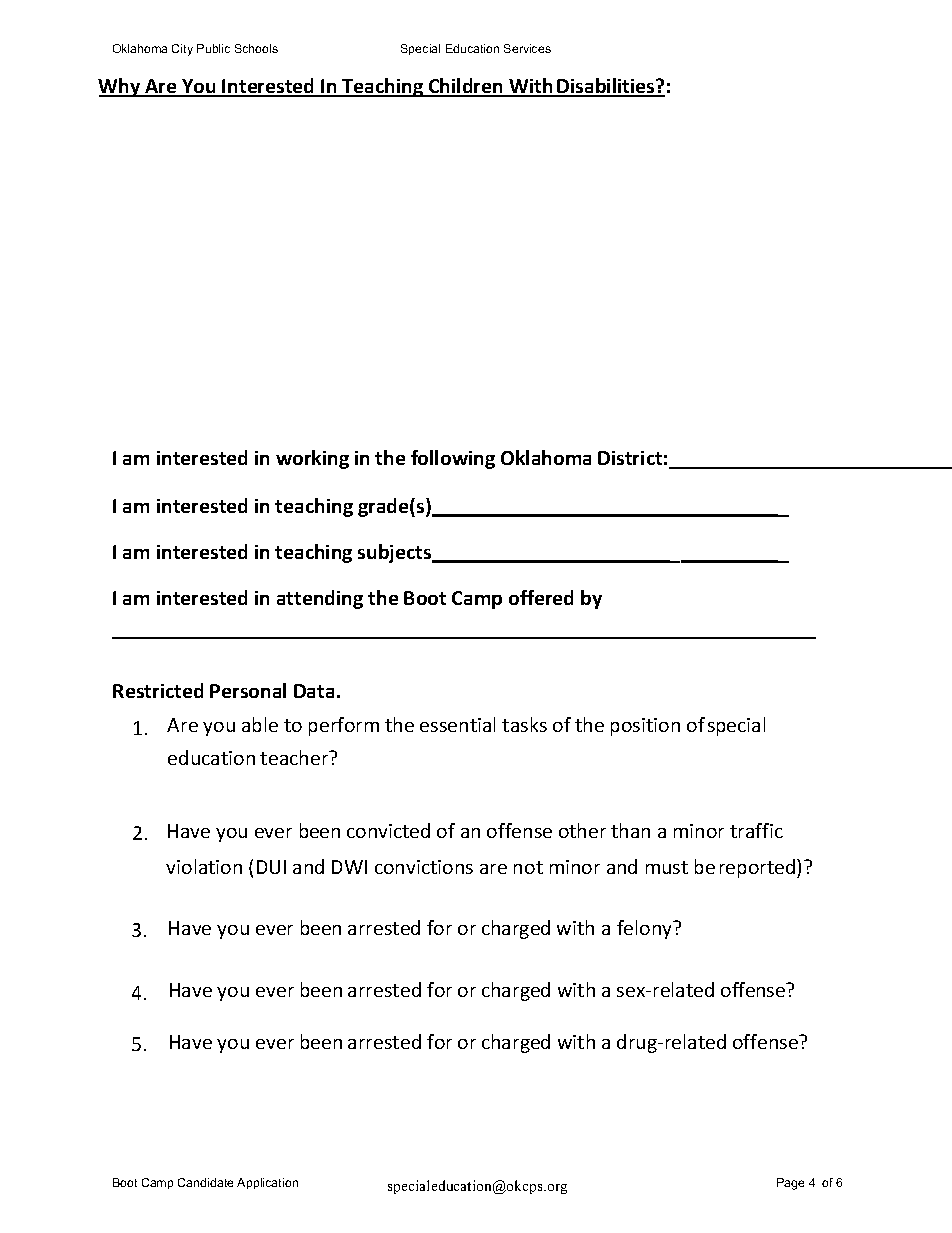 The height and width of the screenshot is (1233, 952). What do you see at coordinates (466, 87) in the screenshot?
I see `Children` at bounding box center [466, 87].
